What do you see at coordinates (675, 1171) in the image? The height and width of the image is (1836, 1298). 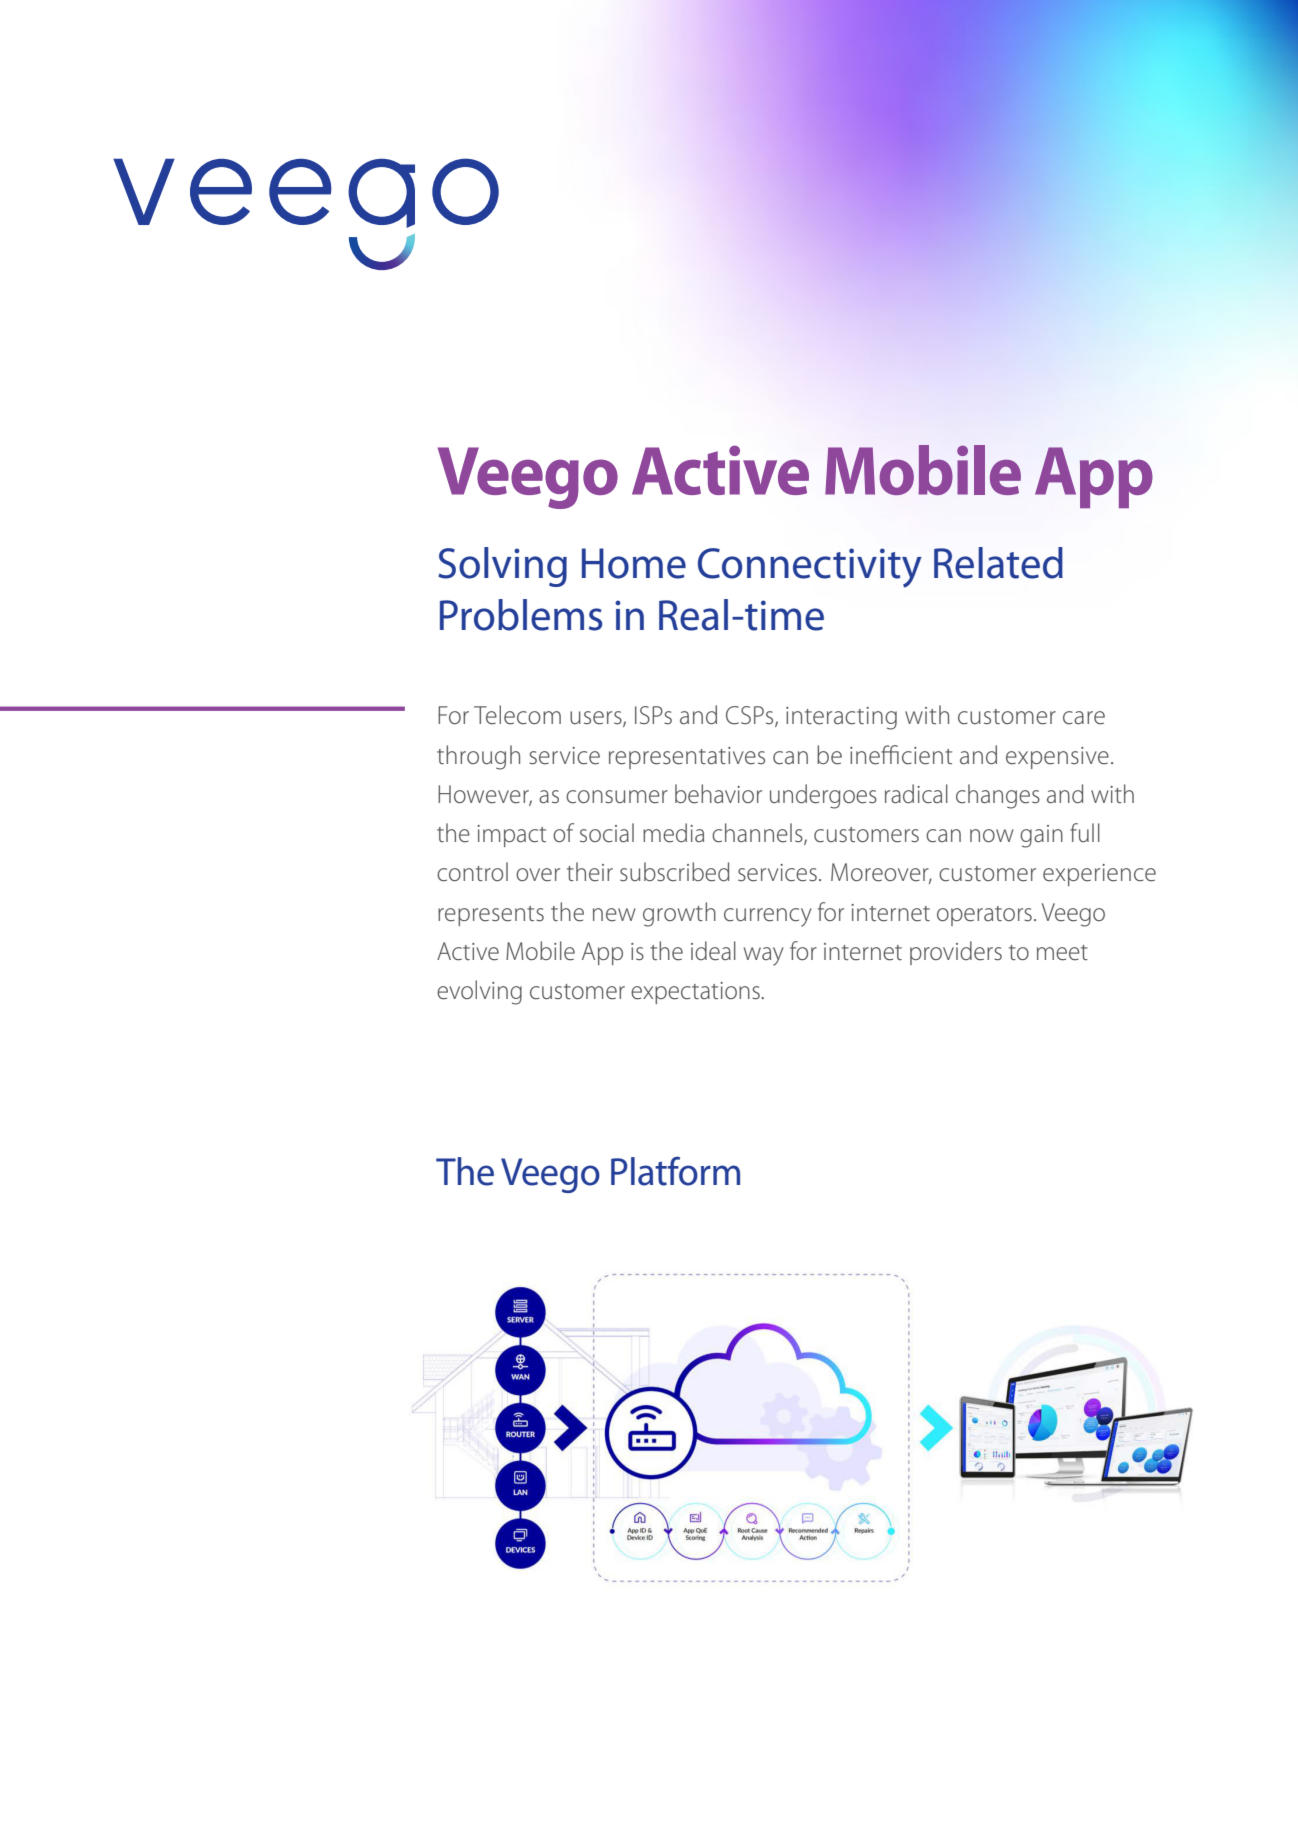 I see `Platform` at bounding box center [675, 1171].
